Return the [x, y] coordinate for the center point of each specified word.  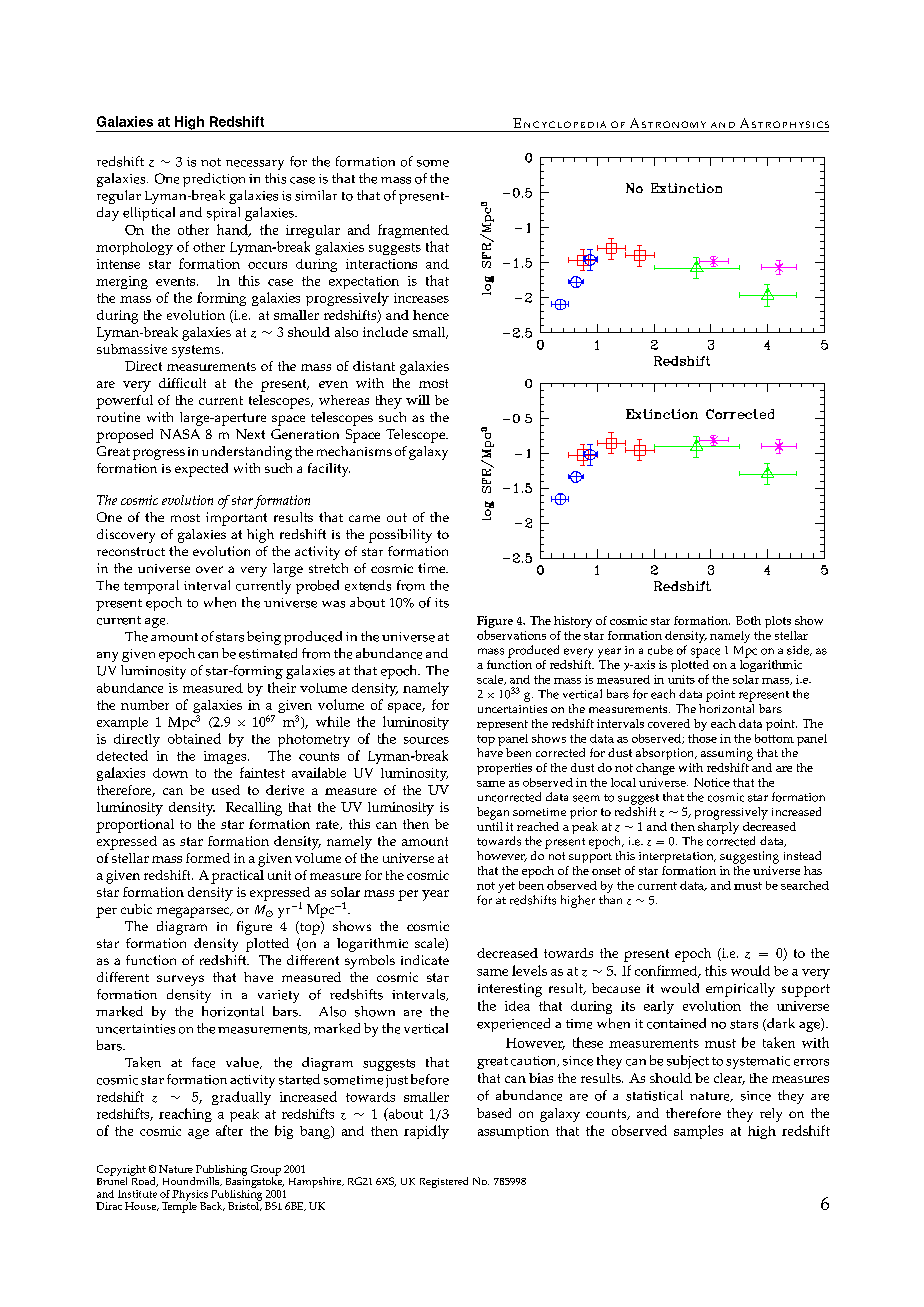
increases [421, 298]
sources [426, 740]
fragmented [413, 231]
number [145, 705]
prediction [214, 180]
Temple [179, 1206]
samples [698, 1132]
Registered [444, 1182]
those [702, 738]
